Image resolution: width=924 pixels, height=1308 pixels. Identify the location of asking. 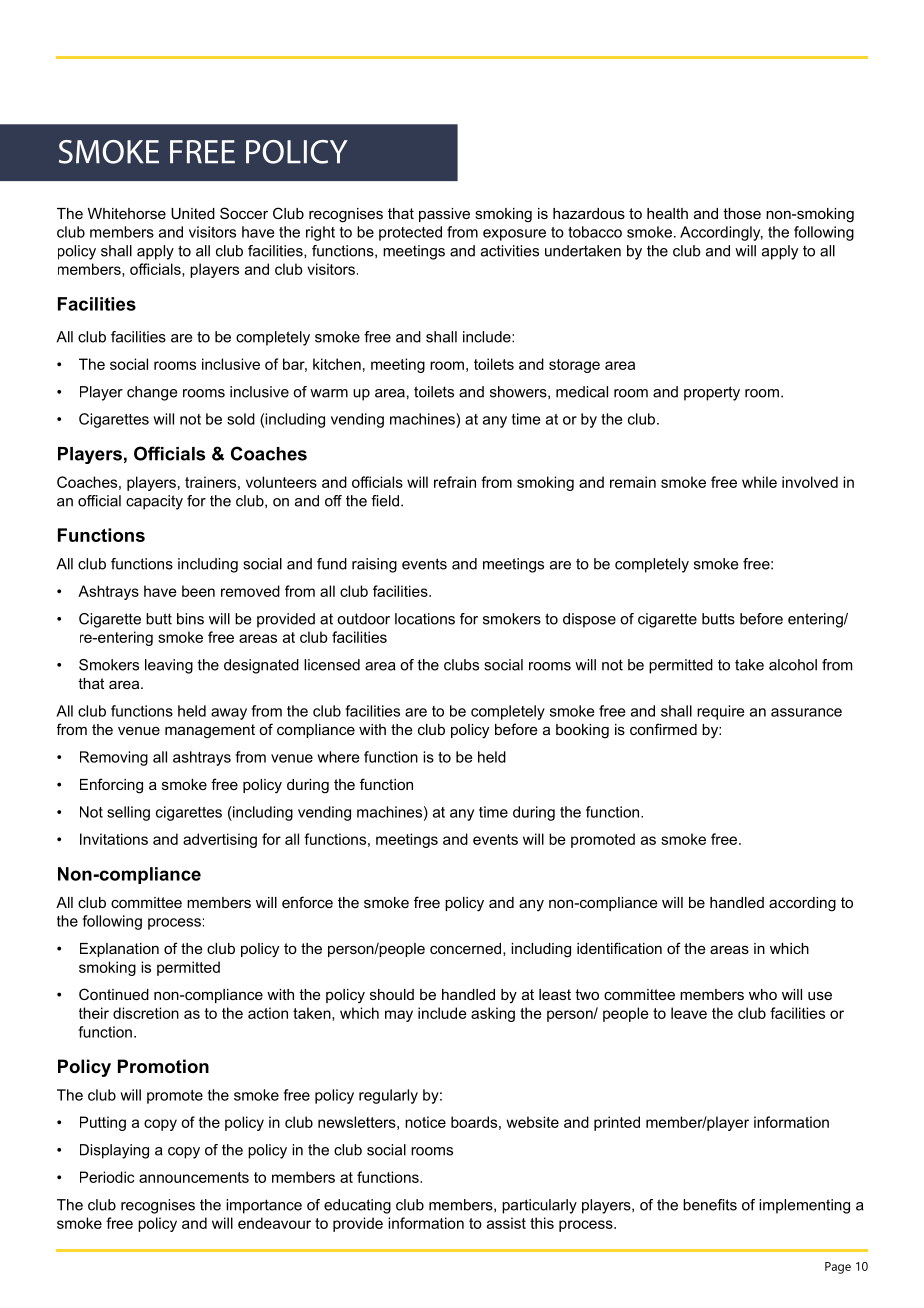
(493, 1014).
